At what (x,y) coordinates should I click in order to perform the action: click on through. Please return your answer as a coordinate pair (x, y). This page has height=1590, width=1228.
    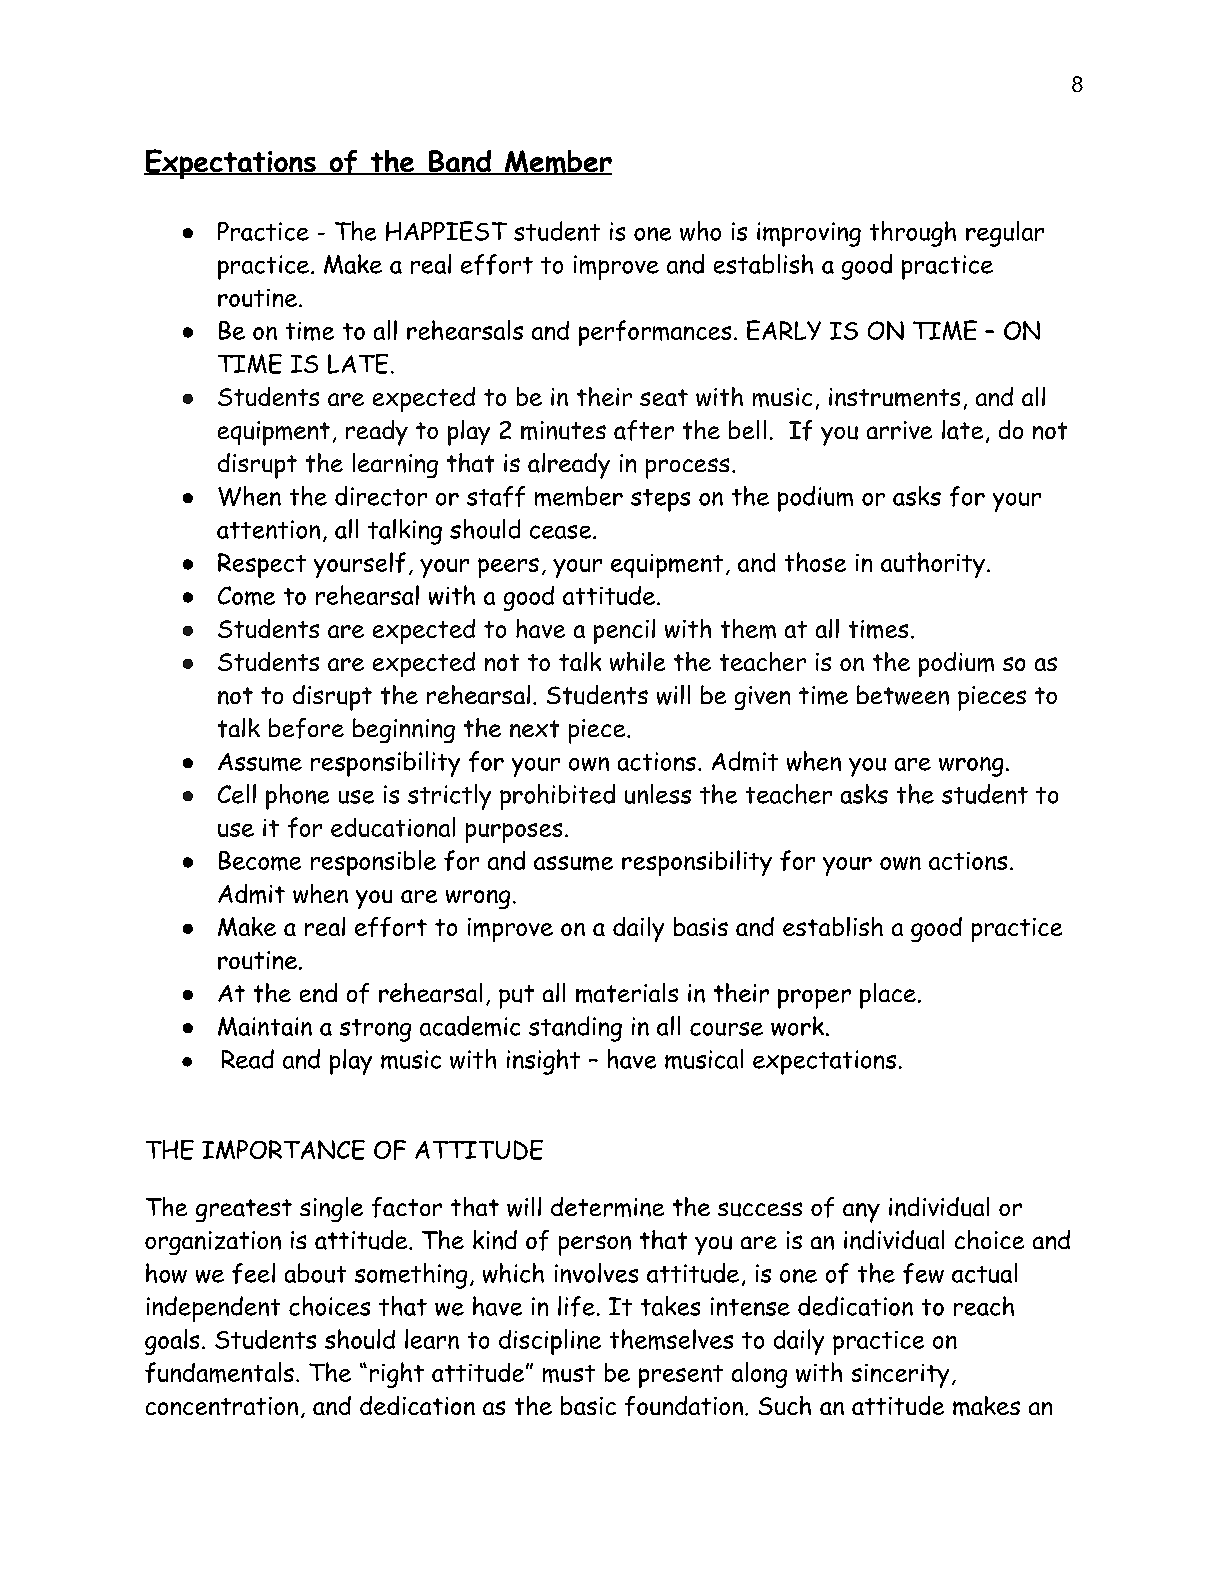
    Looking at the image, I should click on (913, 234).
